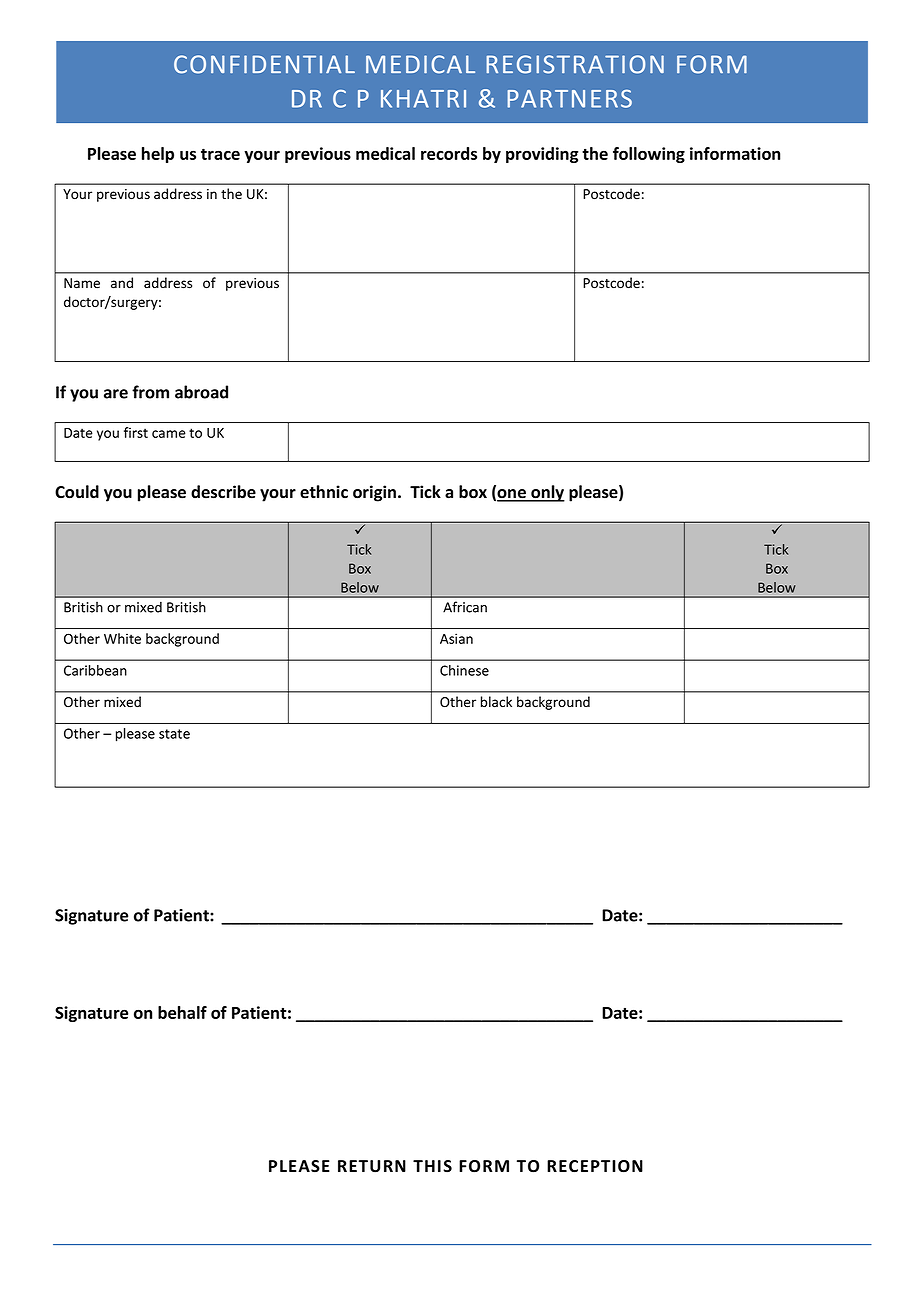 This screenshot has height=1308, width=924. What do you see at coordinates (158, 155) in the screenshot?
I see `help` at bounding box center [158, 155].
